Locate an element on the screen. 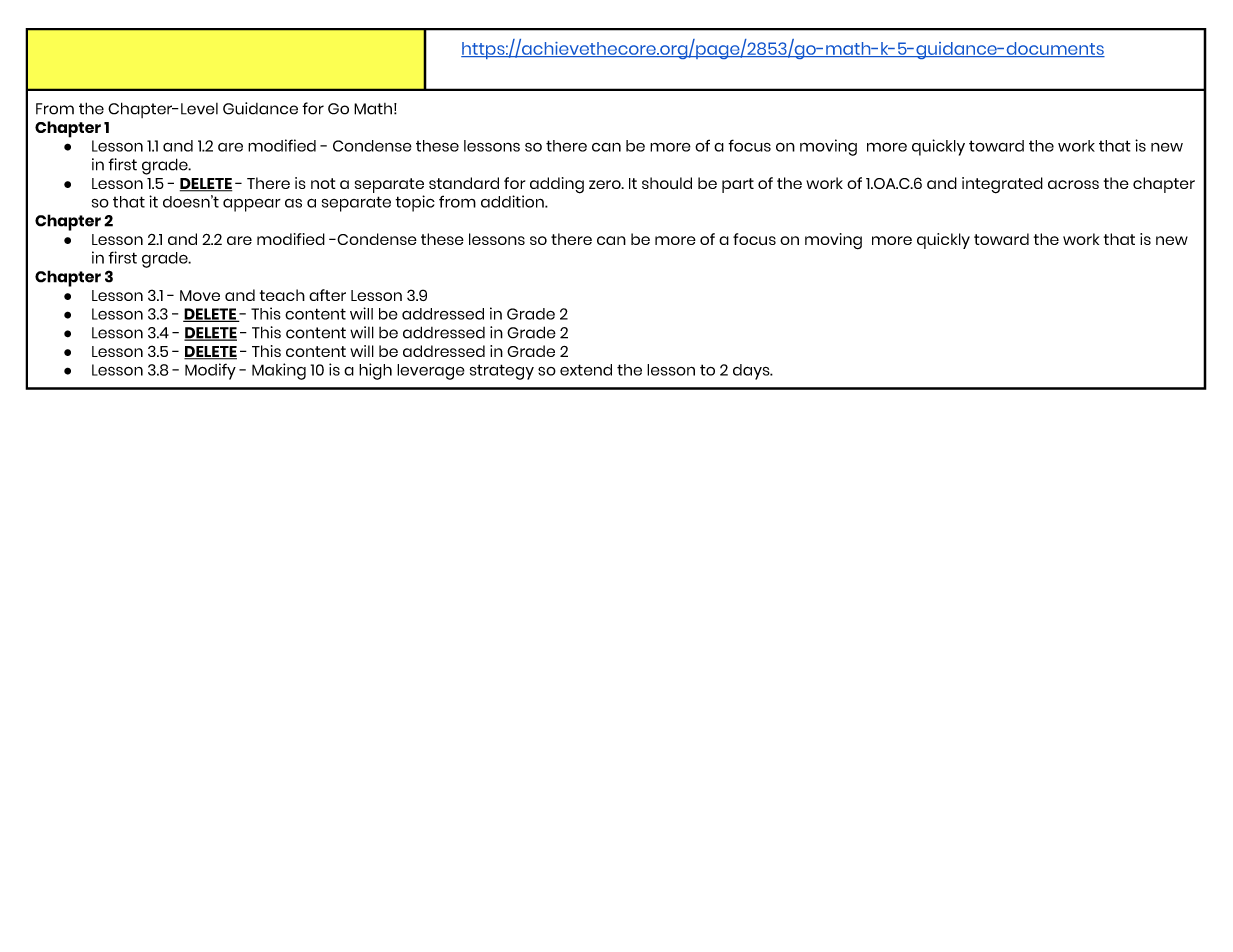  not is located at coordinates (323, 183).
